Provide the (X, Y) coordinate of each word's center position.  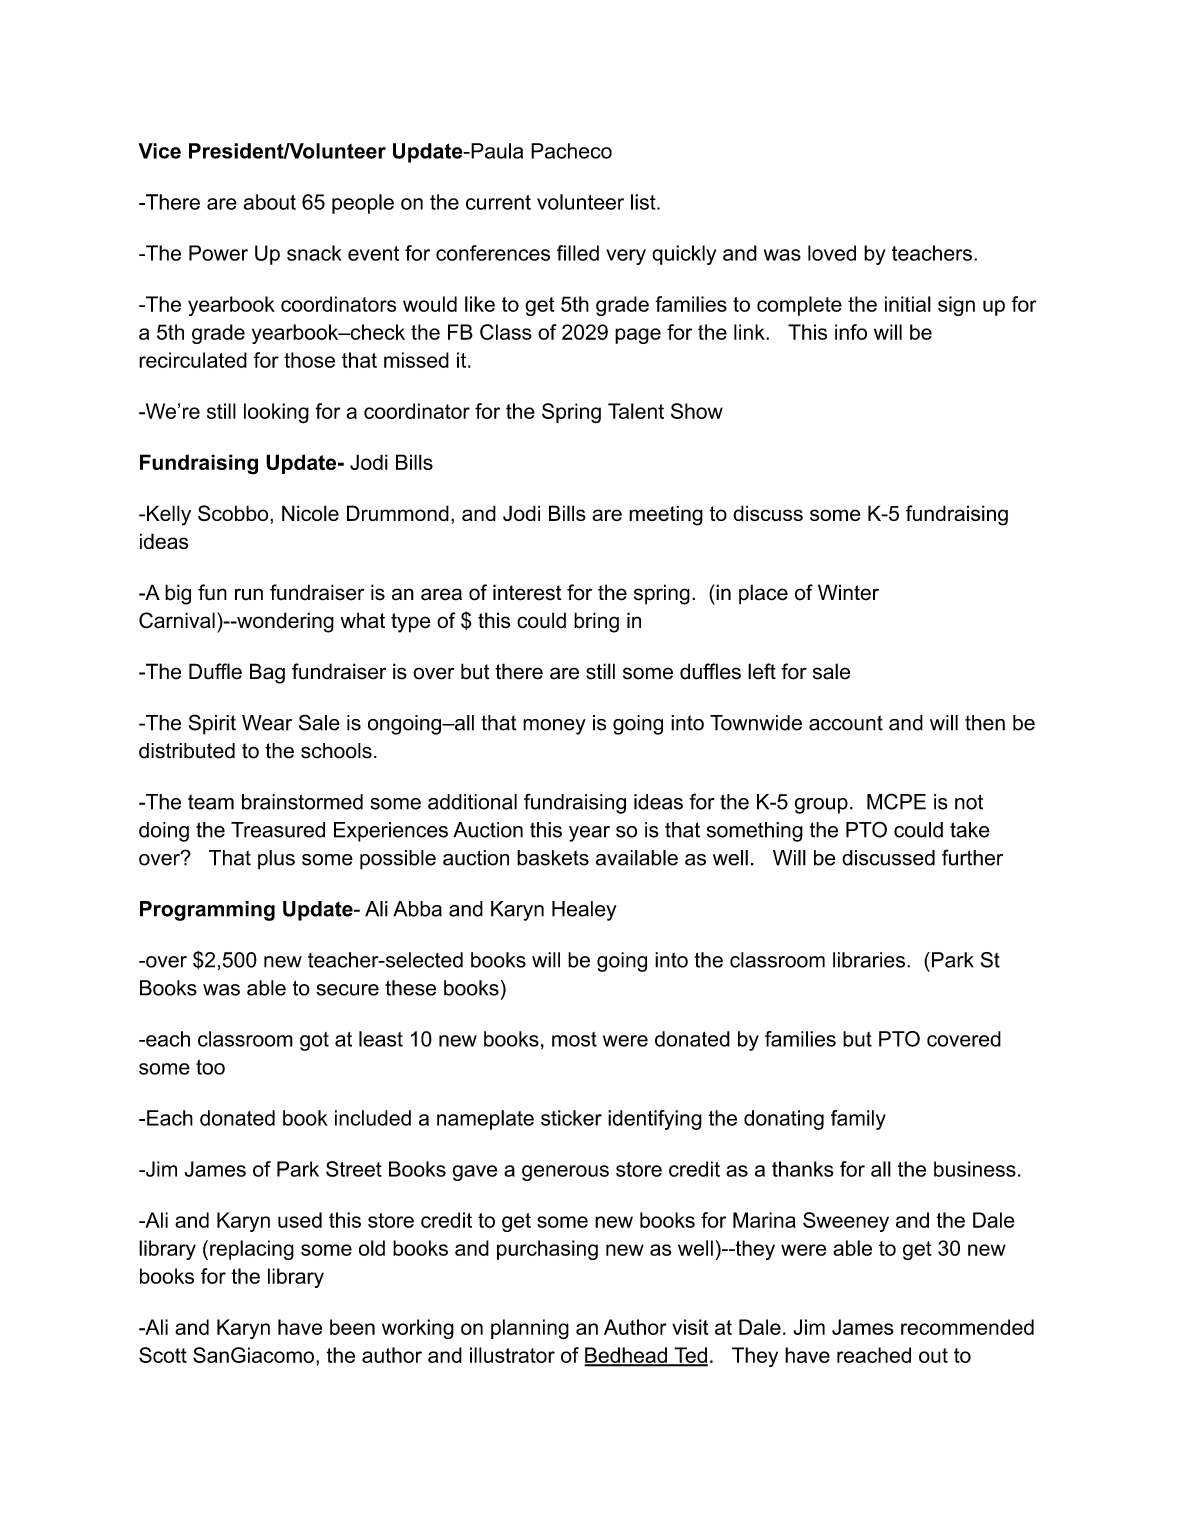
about (269, 202)
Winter (848, 592)
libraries (869, 960)
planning (530, 1329)
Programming (207, 911)
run (249, 594)
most (574, 1039)
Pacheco (571, 151)
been (352, 1327)
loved (832, 253)
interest (527, 592)
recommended (967, 1327)
